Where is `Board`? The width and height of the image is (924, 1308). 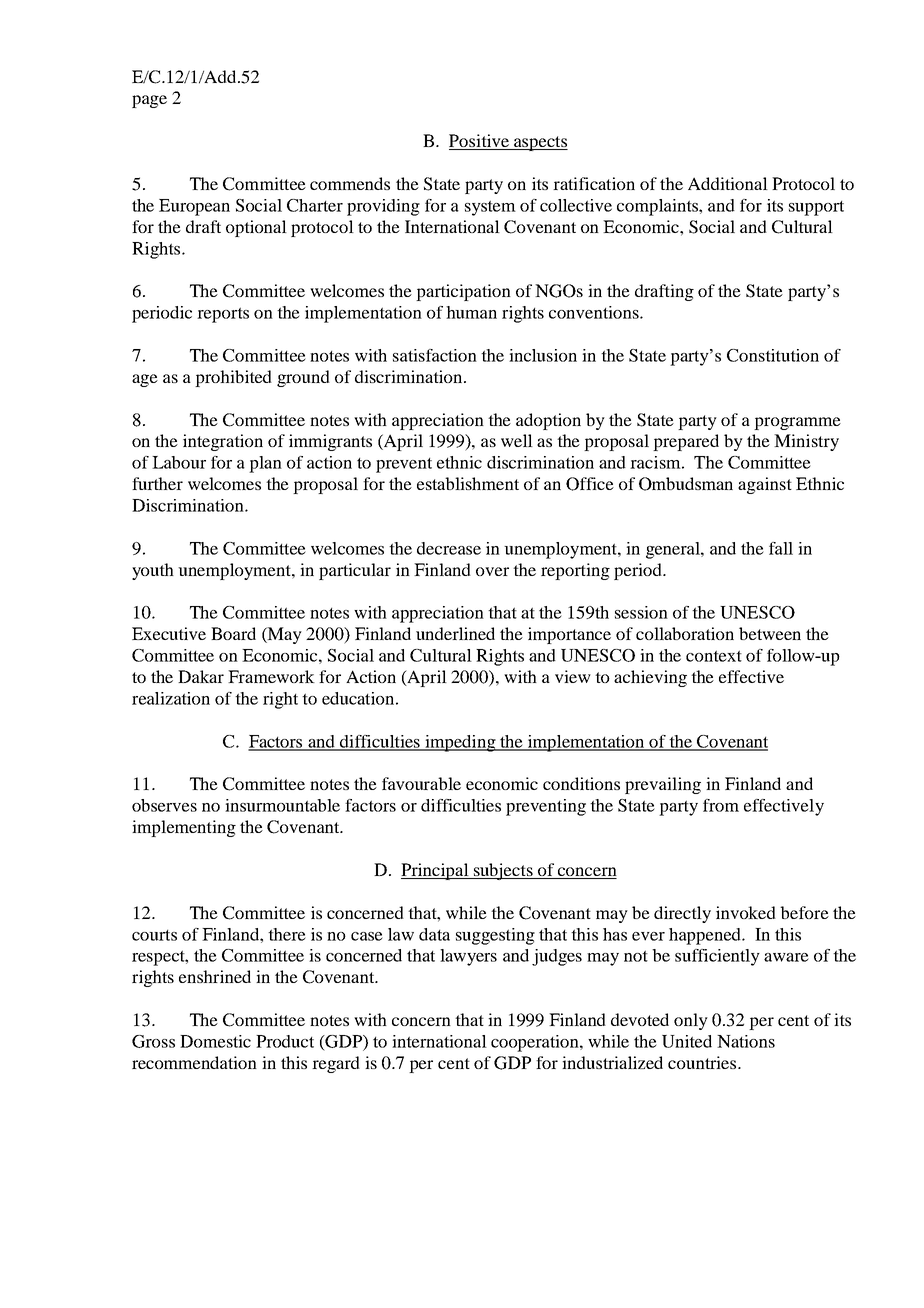 Board is located at coordinates (233, 633).
